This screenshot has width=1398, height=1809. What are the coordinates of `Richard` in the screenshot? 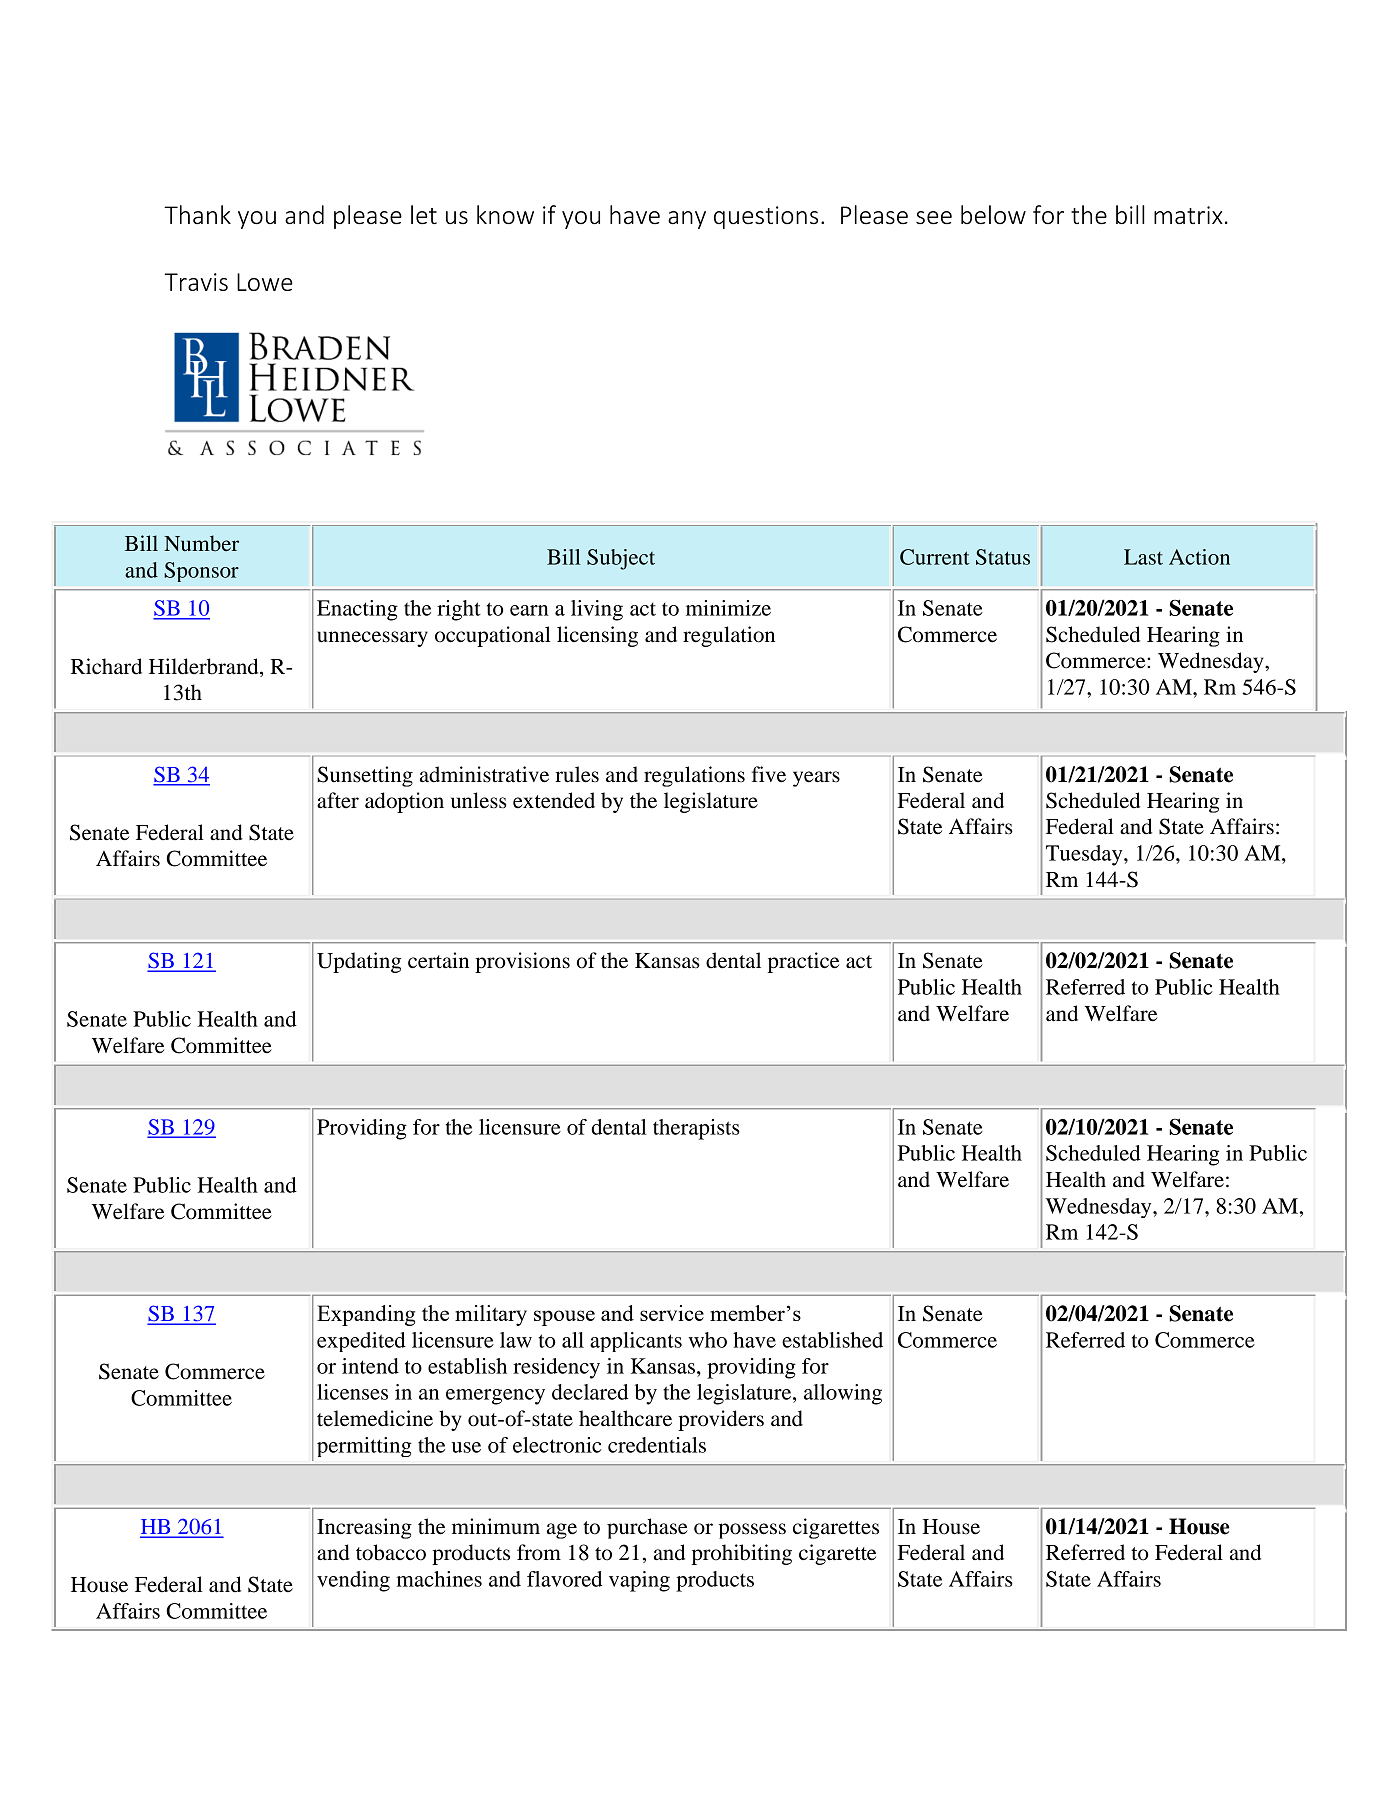 It's located at (106, 666).
